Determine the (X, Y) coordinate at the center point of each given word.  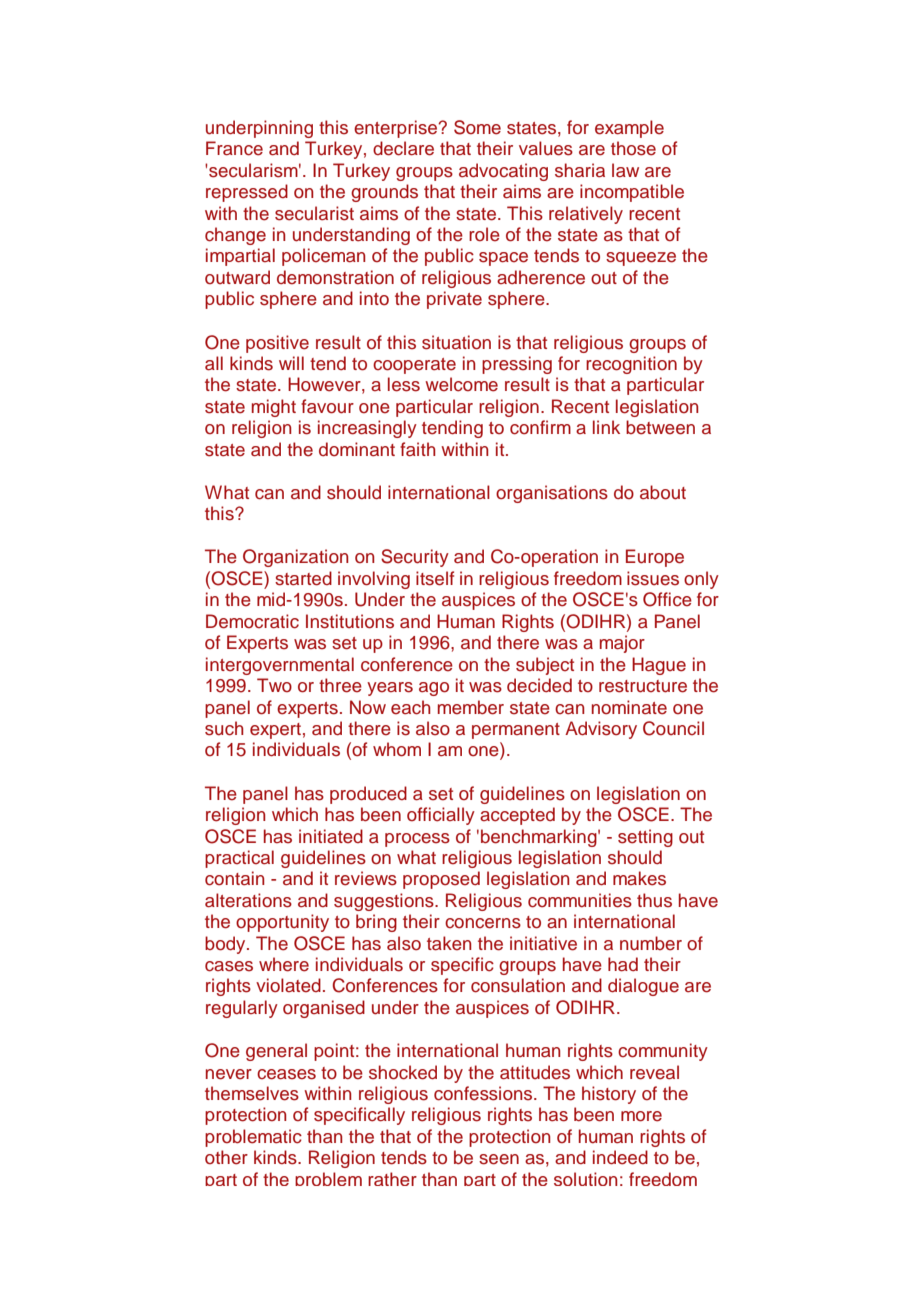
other (226, 1157)
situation (456, 342)
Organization (296, 558)
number (651, 943)
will (291, 363)
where (284, 964)
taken (449, 943)
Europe (655, 558)
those (633, 148)
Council (673, 728)
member (471, 707)
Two (274, 685)
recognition (631, 365)
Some (477, 127)
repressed (247, 193)
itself (435, 578)
